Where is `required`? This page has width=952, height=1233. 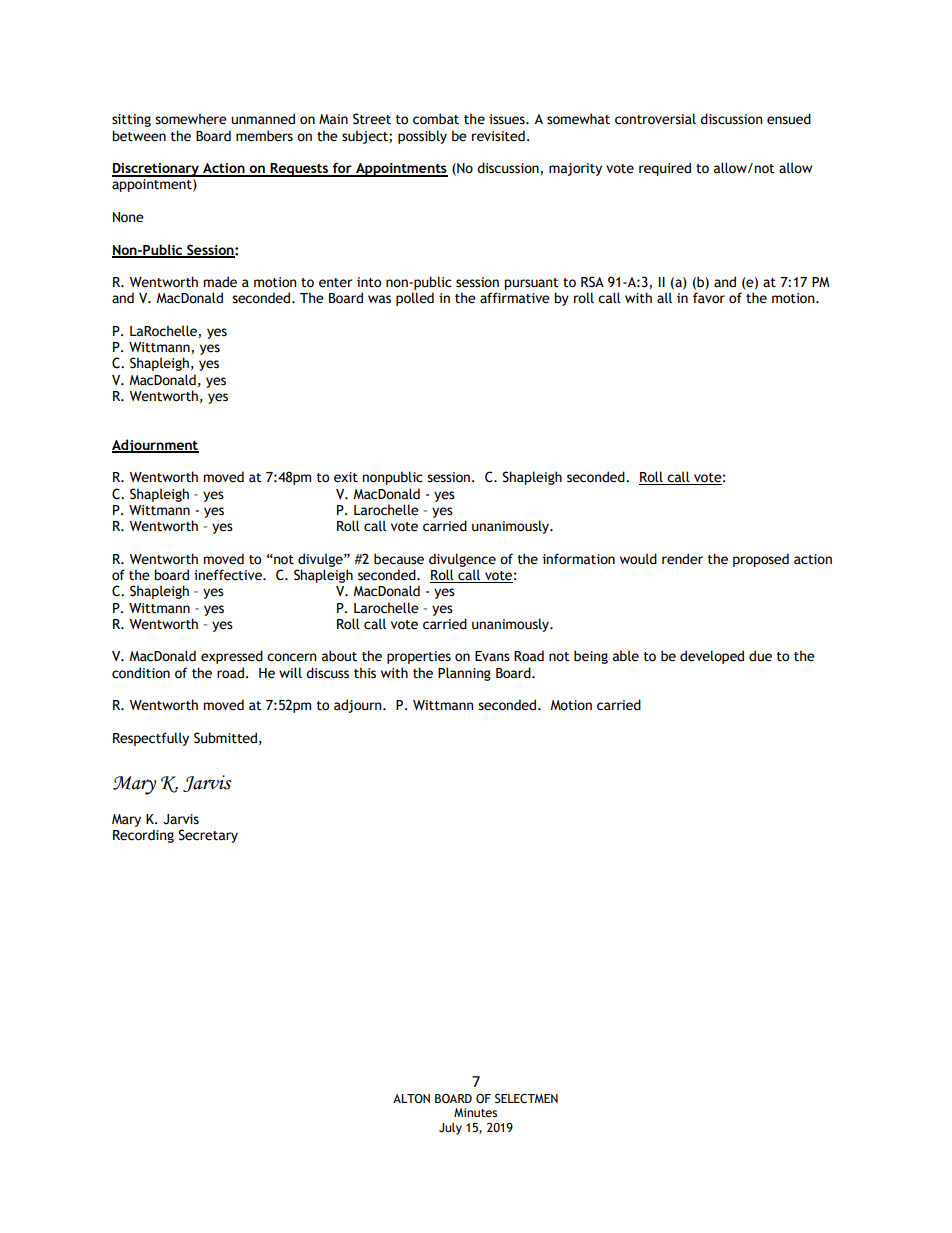
required is located at coordinates (665, 169).
